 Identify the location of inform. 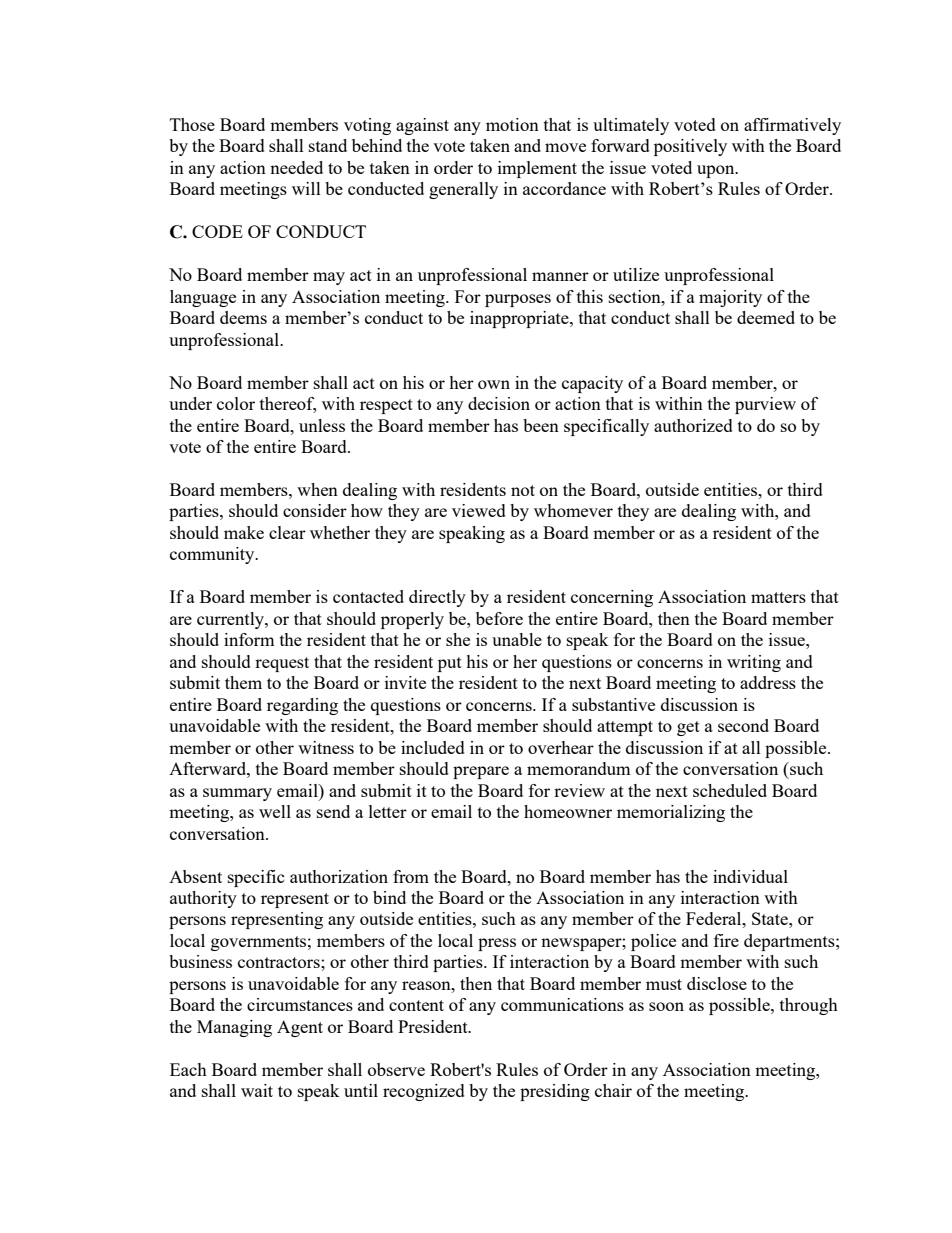
(249, 639).
